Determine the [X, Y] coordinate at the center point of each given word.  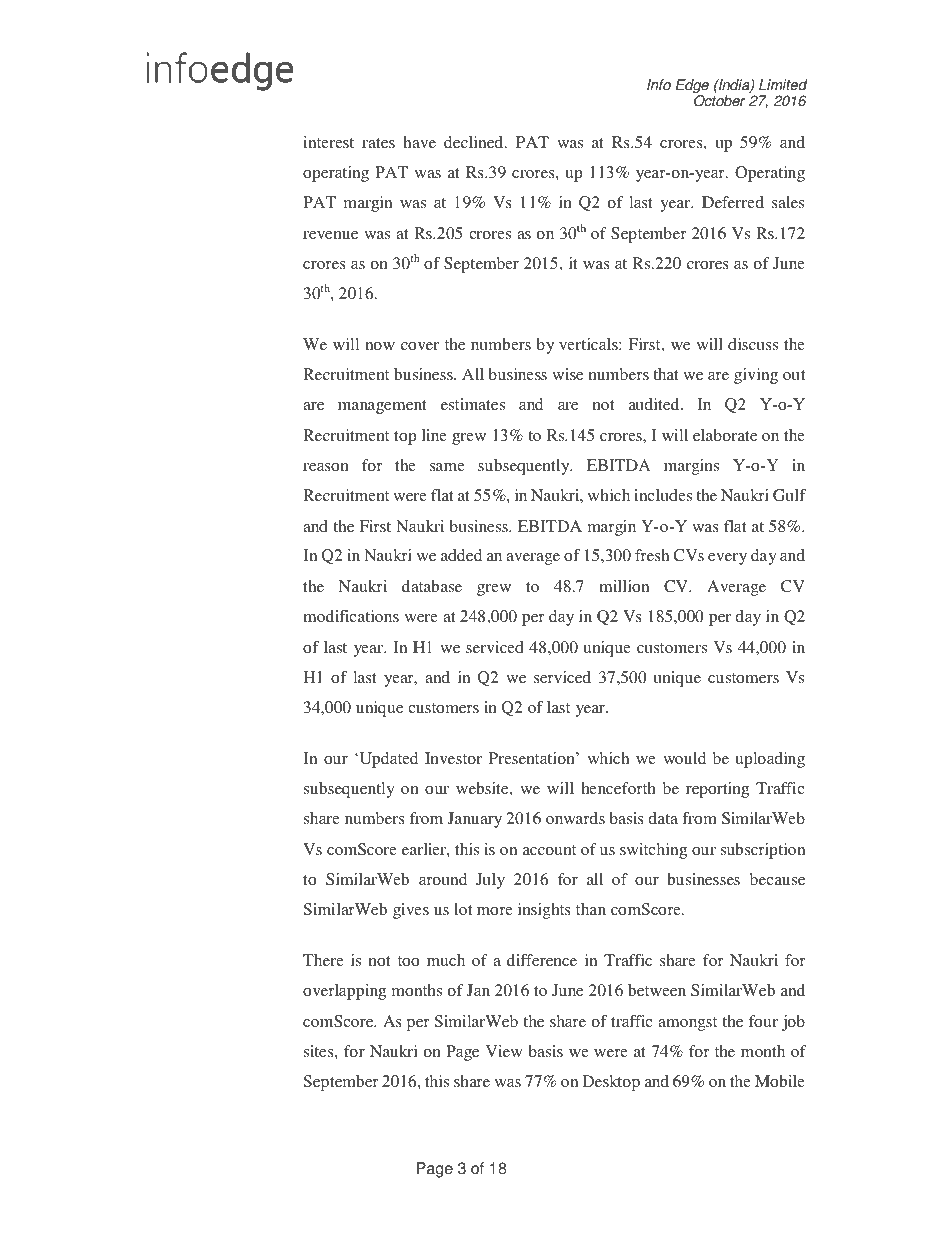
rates [378, 143]
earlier [425, 849]
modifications [351, 616]
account [549, 850]
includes [663, 495]
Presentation [533, 758]
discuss [753, 344]
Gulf [789, 495]
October [720, 101]
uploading [770, 760]
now [380, 346]
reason [326, 467]
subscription [763, 851]
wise [567, 374]
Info [659, 85]
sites [320, 1051]
